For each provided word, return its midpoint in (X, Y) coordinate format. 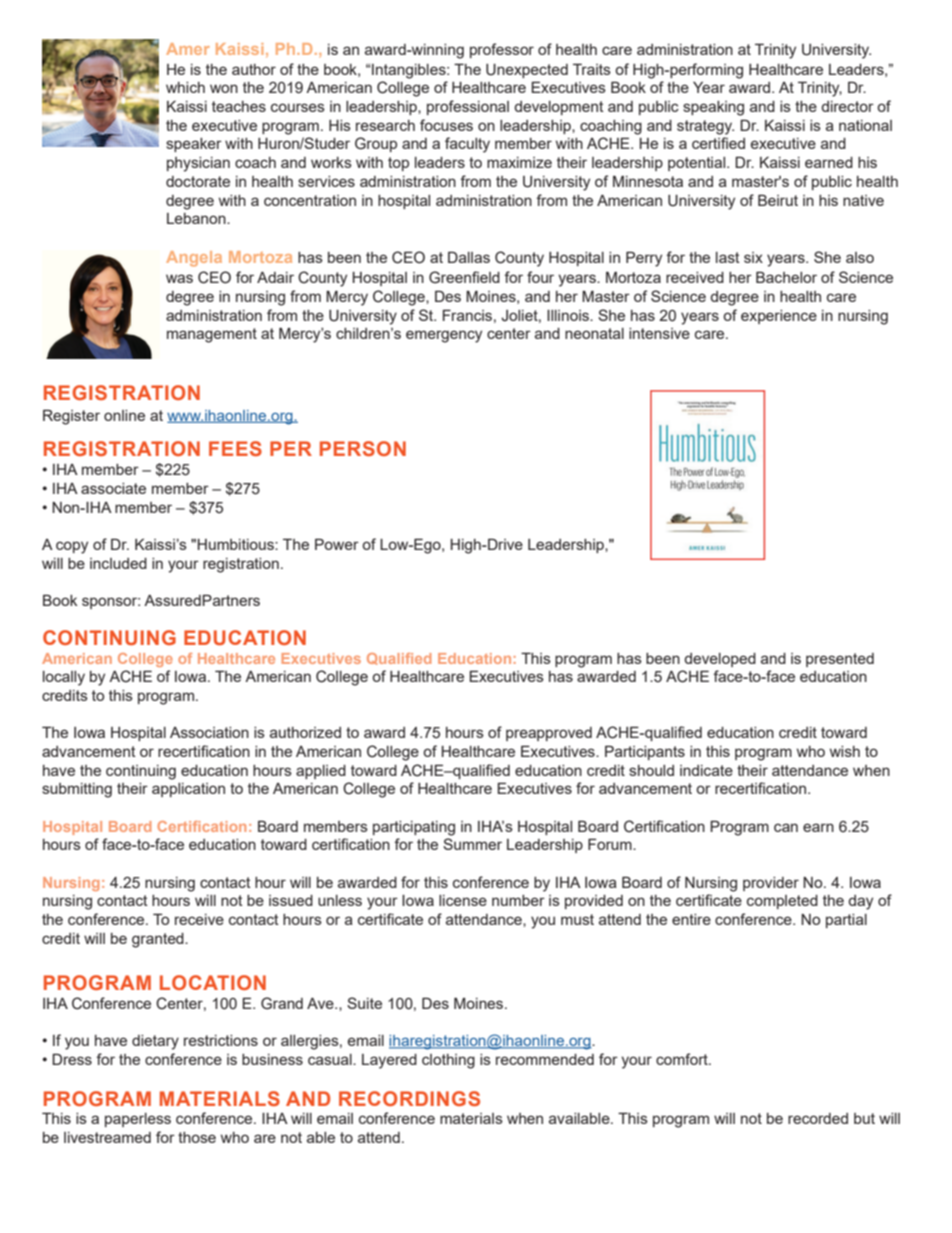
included (118, 563)
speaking (713, 108)
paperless (138, 1120)
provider (771, 884)
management (212, 335)
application (188, 790)
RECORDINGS (409, 1098)
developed (720, 660)
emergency (444, 336)
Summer (472, 844)
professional (468, 107)
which (185, 87)
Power (337, 544)
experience (779, 317)
